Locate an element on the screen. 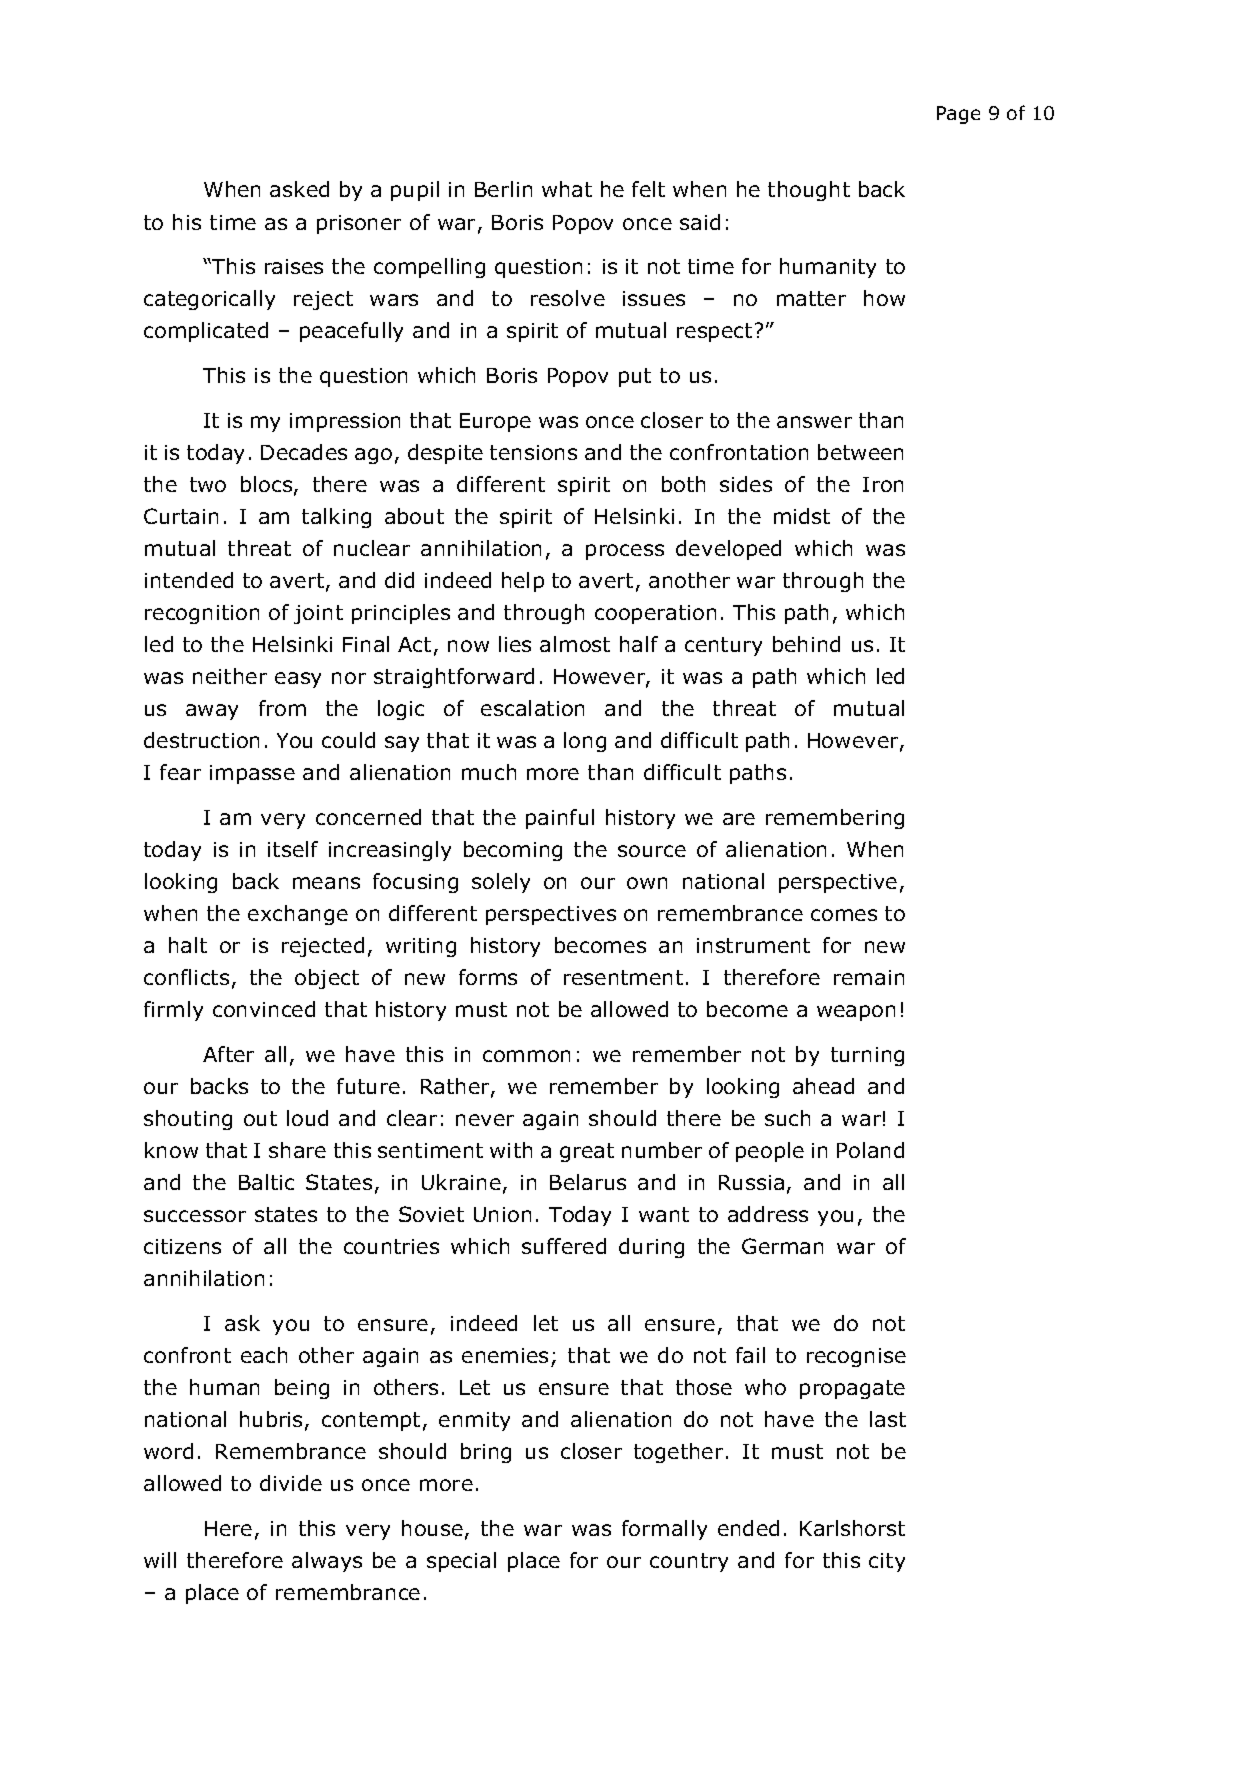 The width and height of the screenshot is (1256, 1776). asked is located at coordinates (299, 189).
